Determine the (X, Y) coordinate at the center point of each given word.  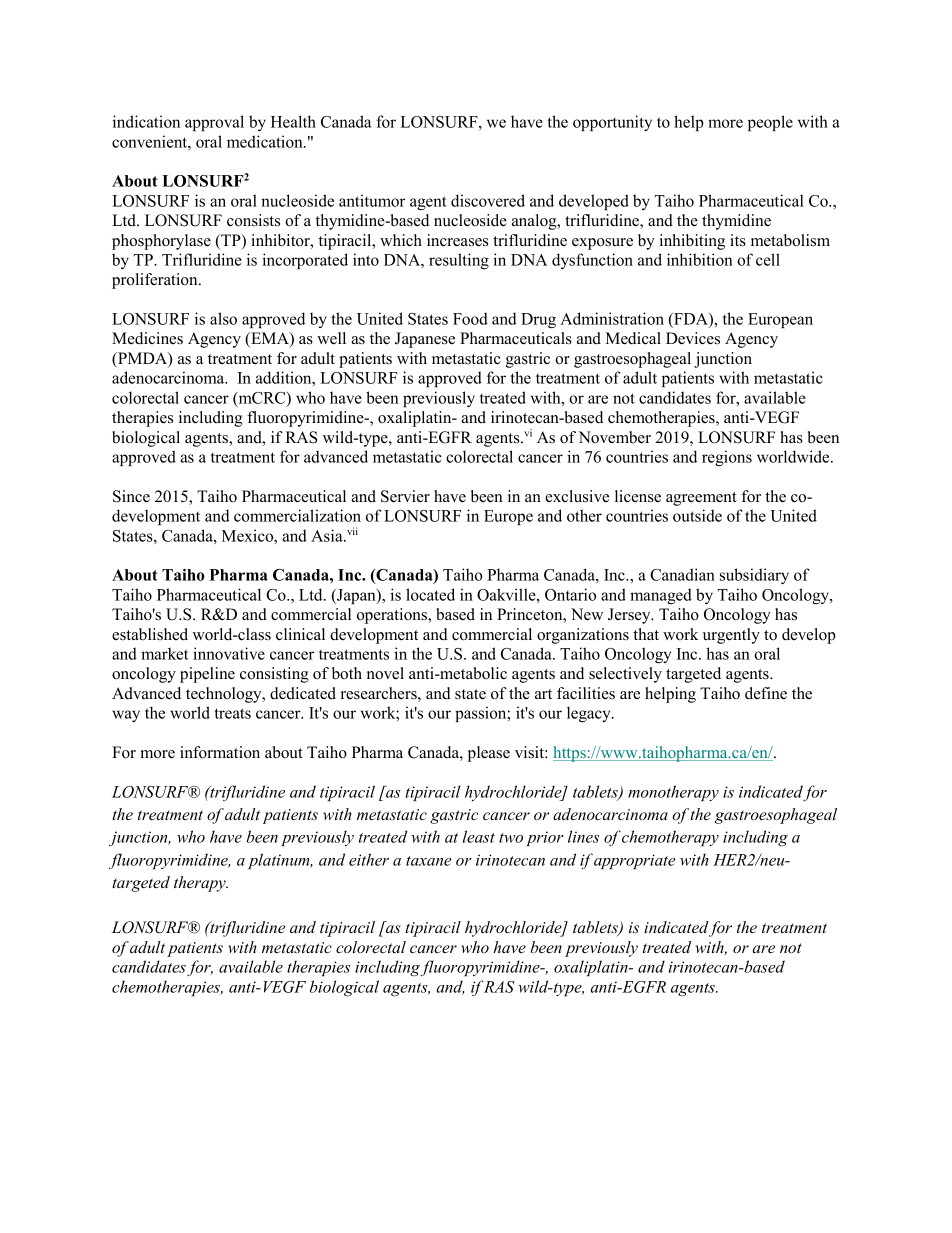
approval (214, 123)
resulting (459, 261)
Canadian (682, 574)
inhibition (700, 259)
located (430, 594)
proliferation (156, 281)
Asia (328, 535)
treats (232, 713)
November (614, 437)
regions (727, 458)
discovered (488, 200)
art (543, 694)
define (766, 693)
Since (131, 496)
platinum (280, 861)
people (770, 123)
